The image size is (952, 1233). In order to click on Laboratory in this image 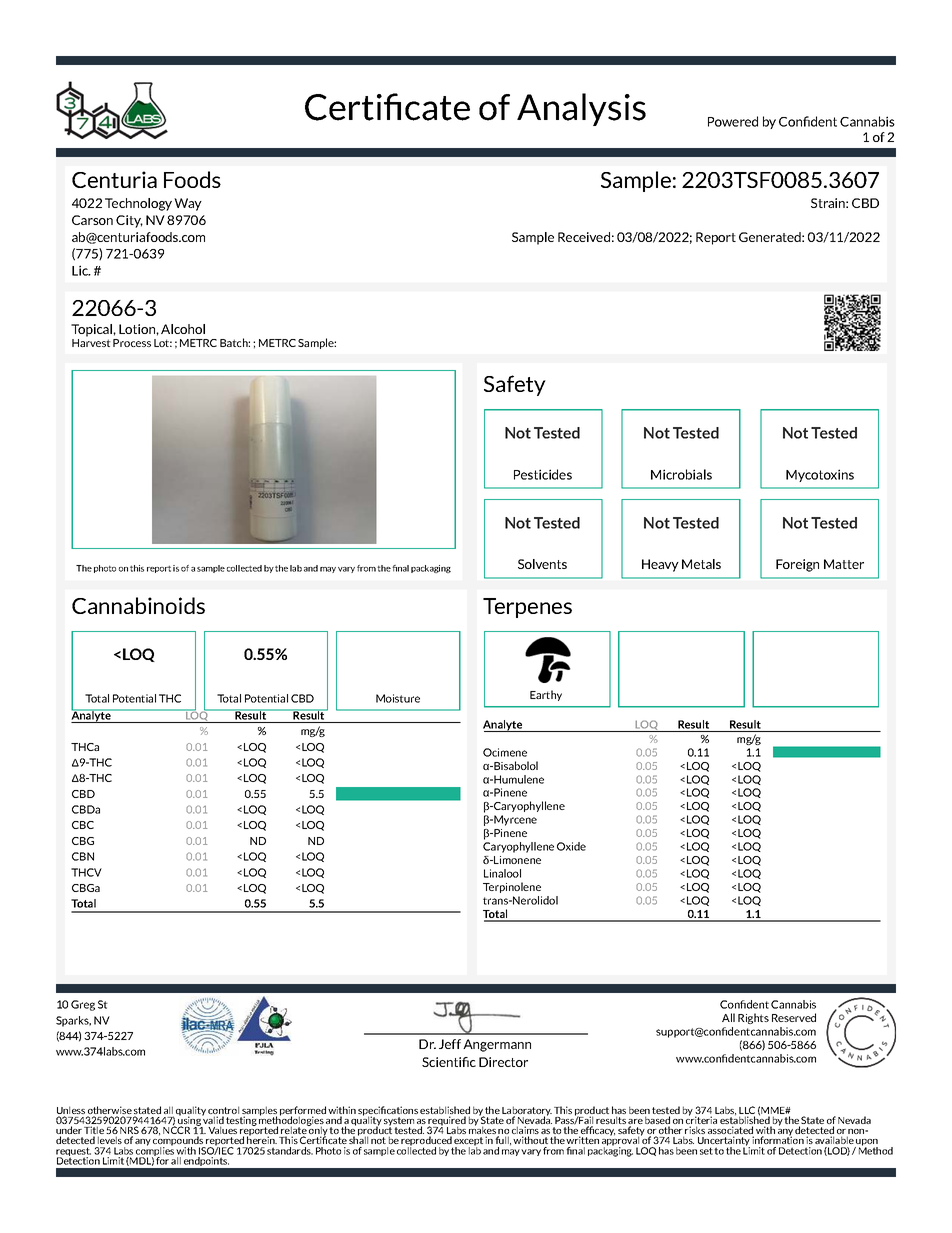, I will do `click(527, 1112)`.
